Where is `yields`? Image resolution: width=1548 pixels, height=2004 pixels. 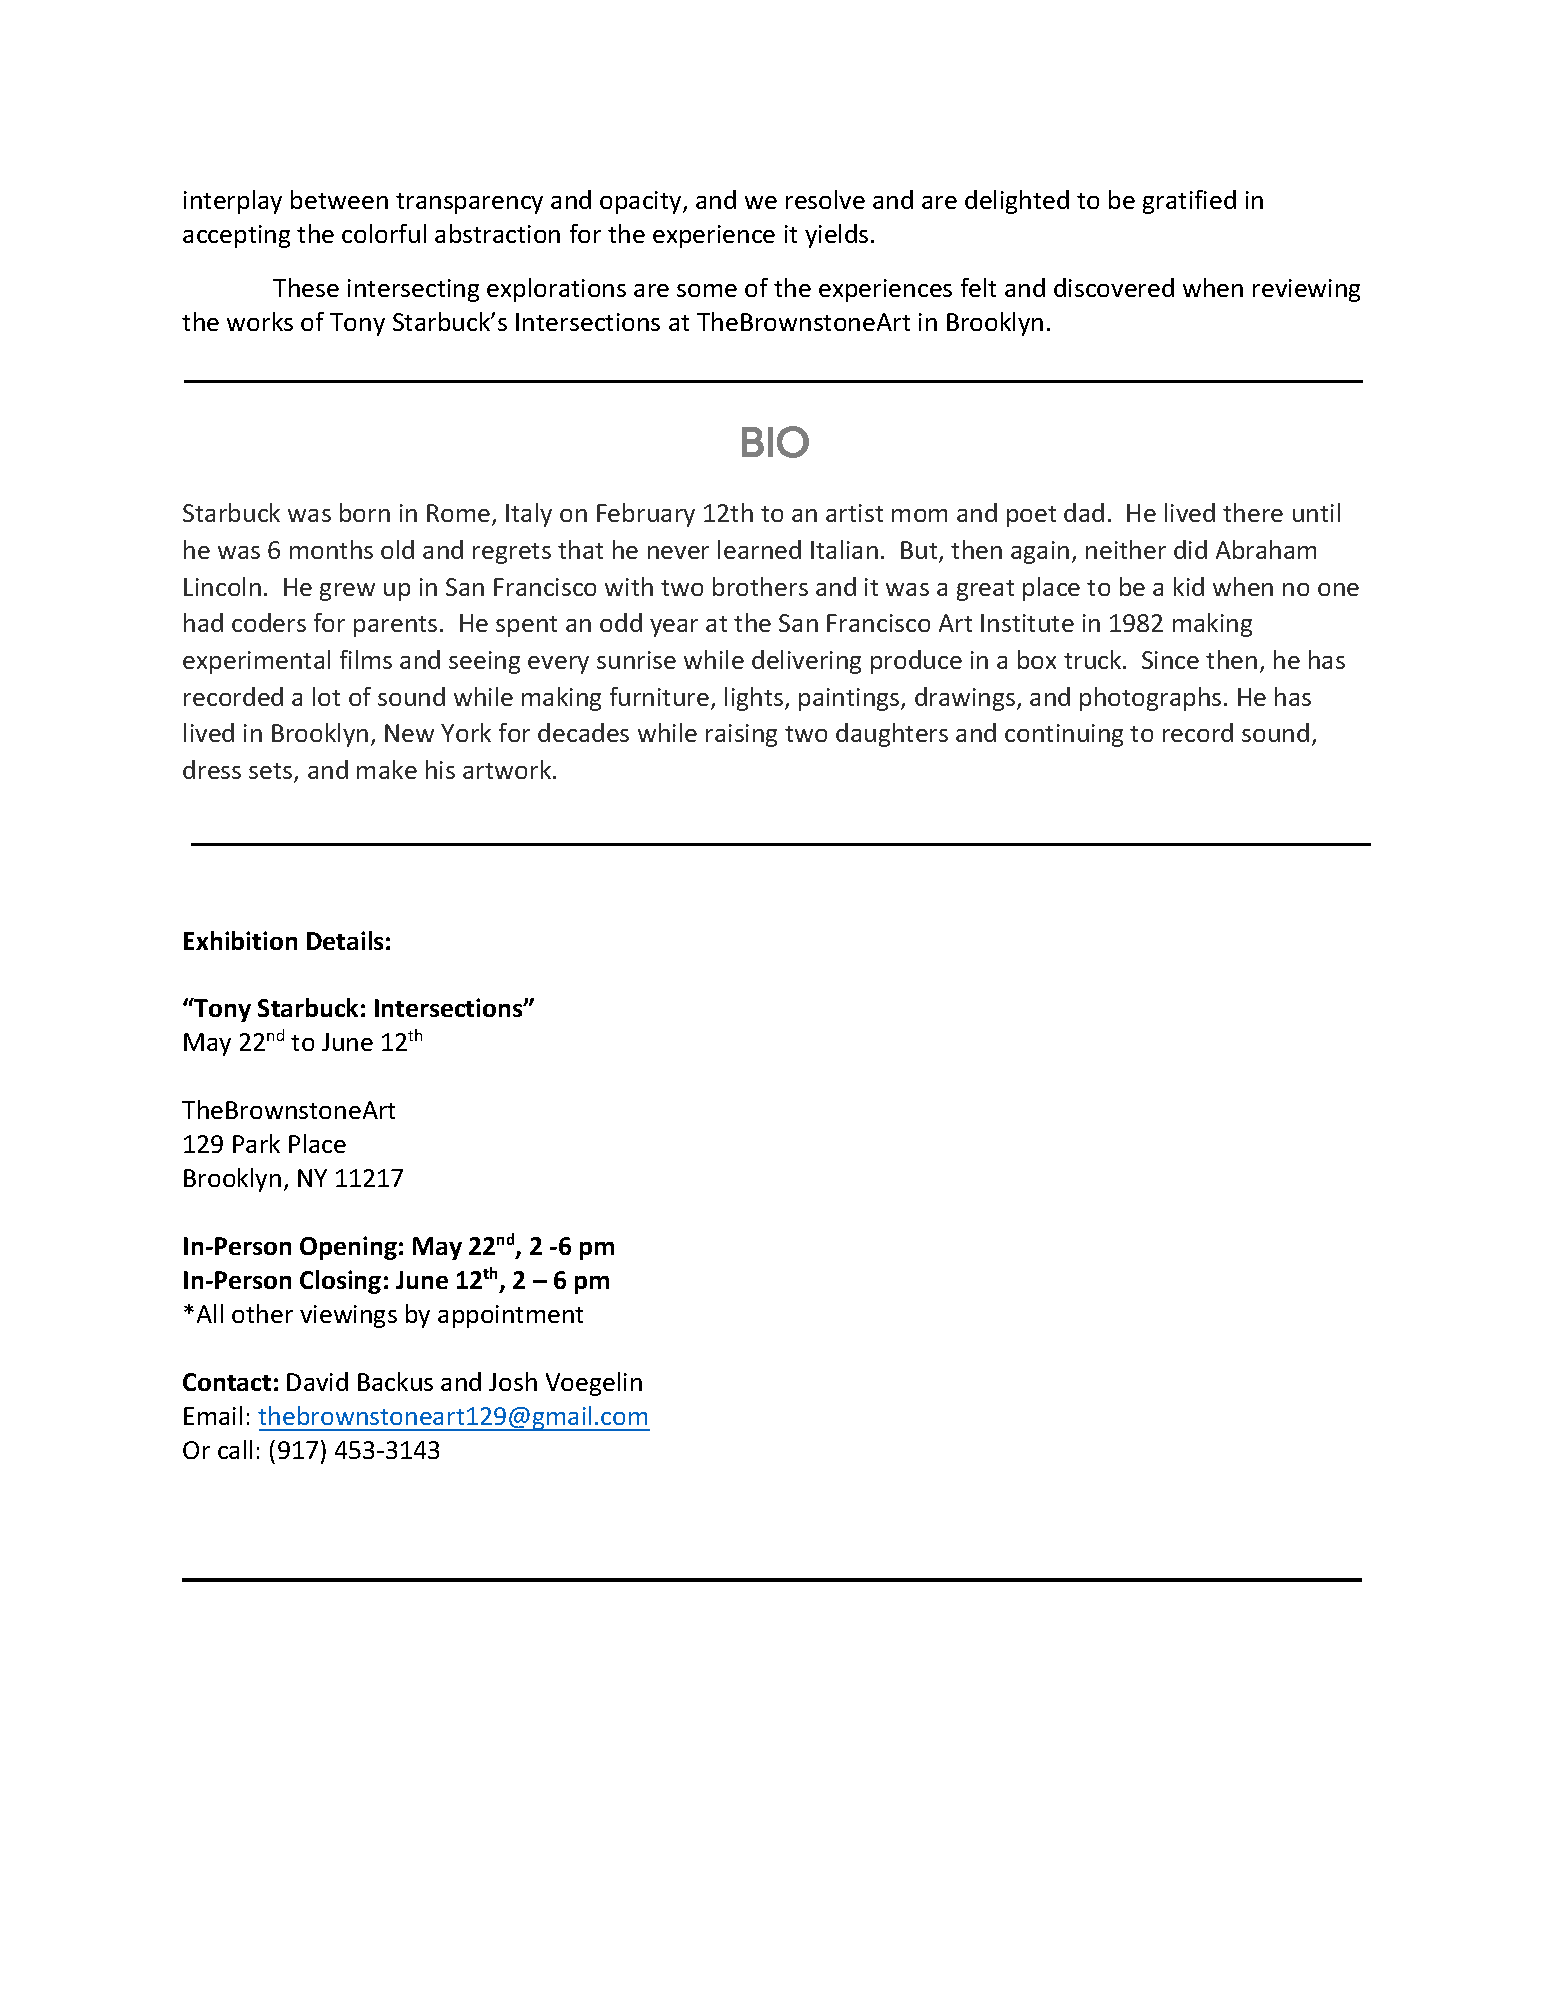 yields is located at coordinates (836, 236).
